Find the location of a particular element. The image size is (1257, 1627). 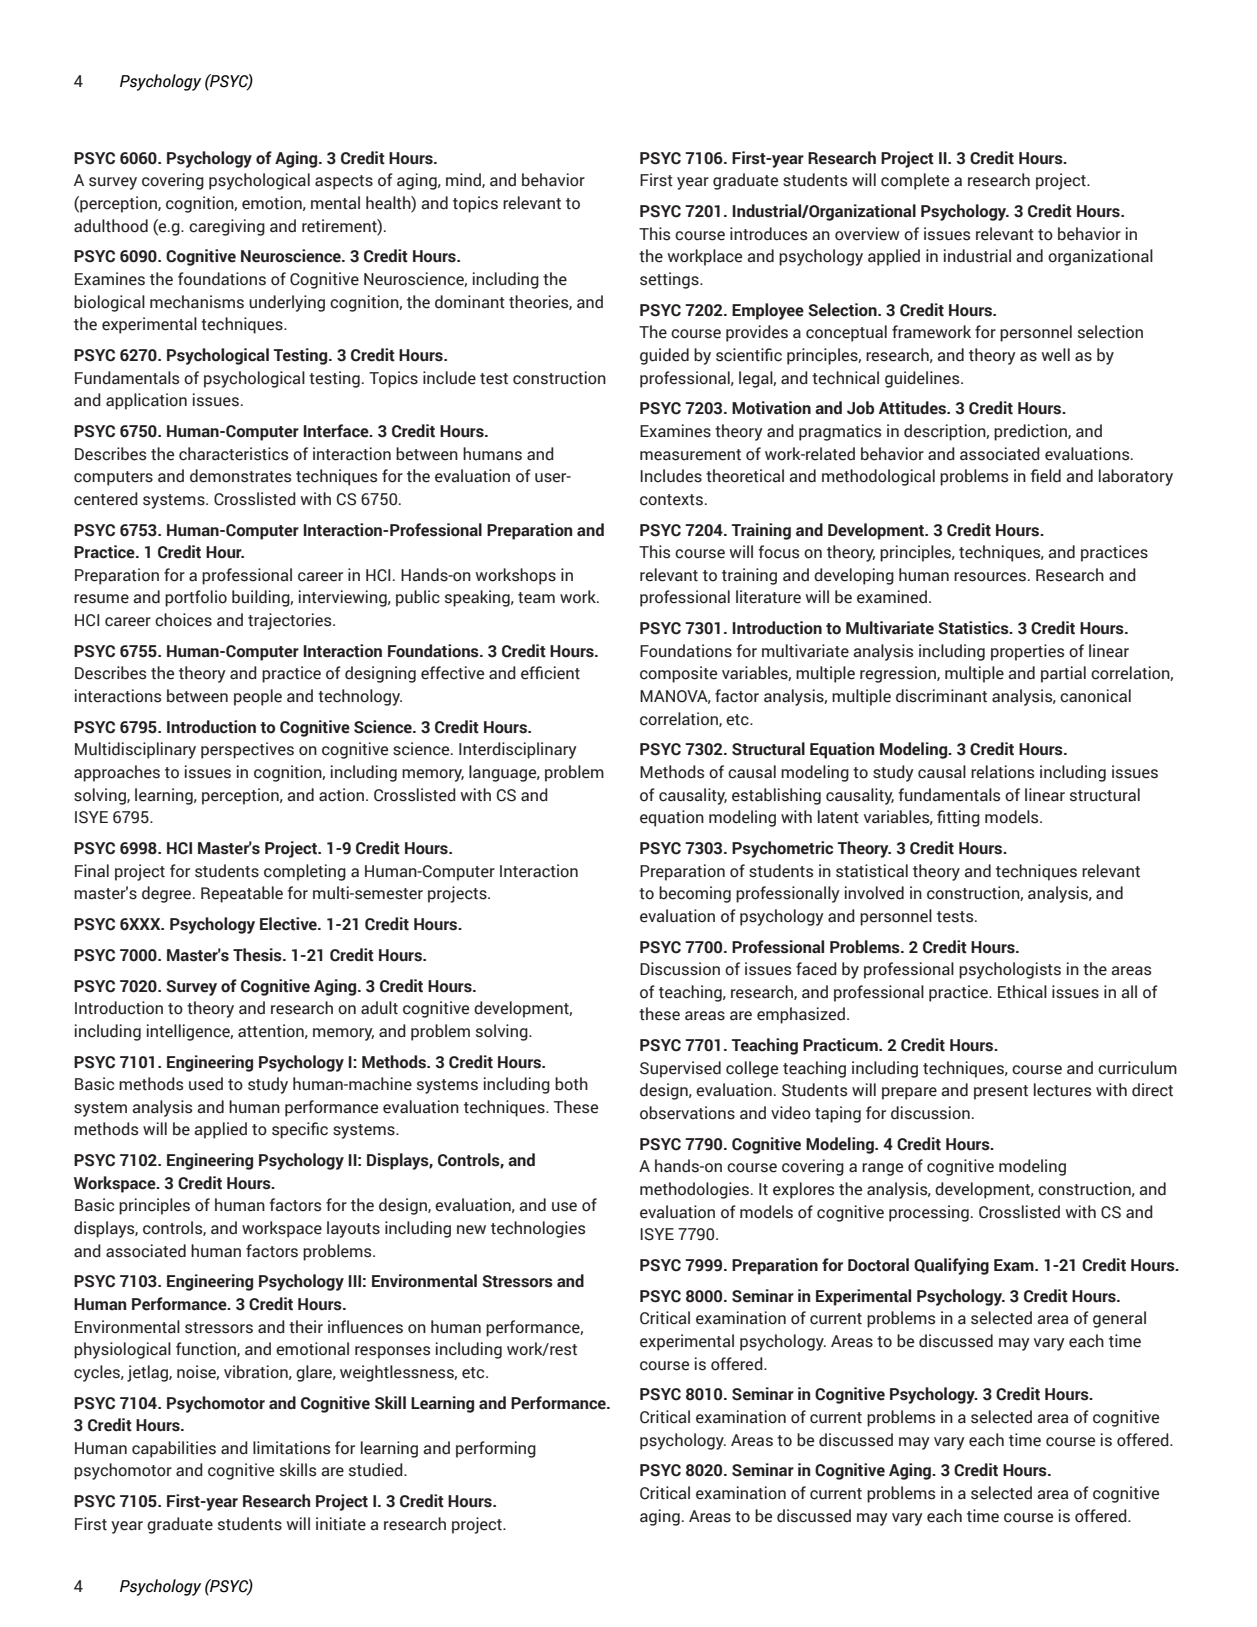

Repeatable is located at coordinates (242, 894).
